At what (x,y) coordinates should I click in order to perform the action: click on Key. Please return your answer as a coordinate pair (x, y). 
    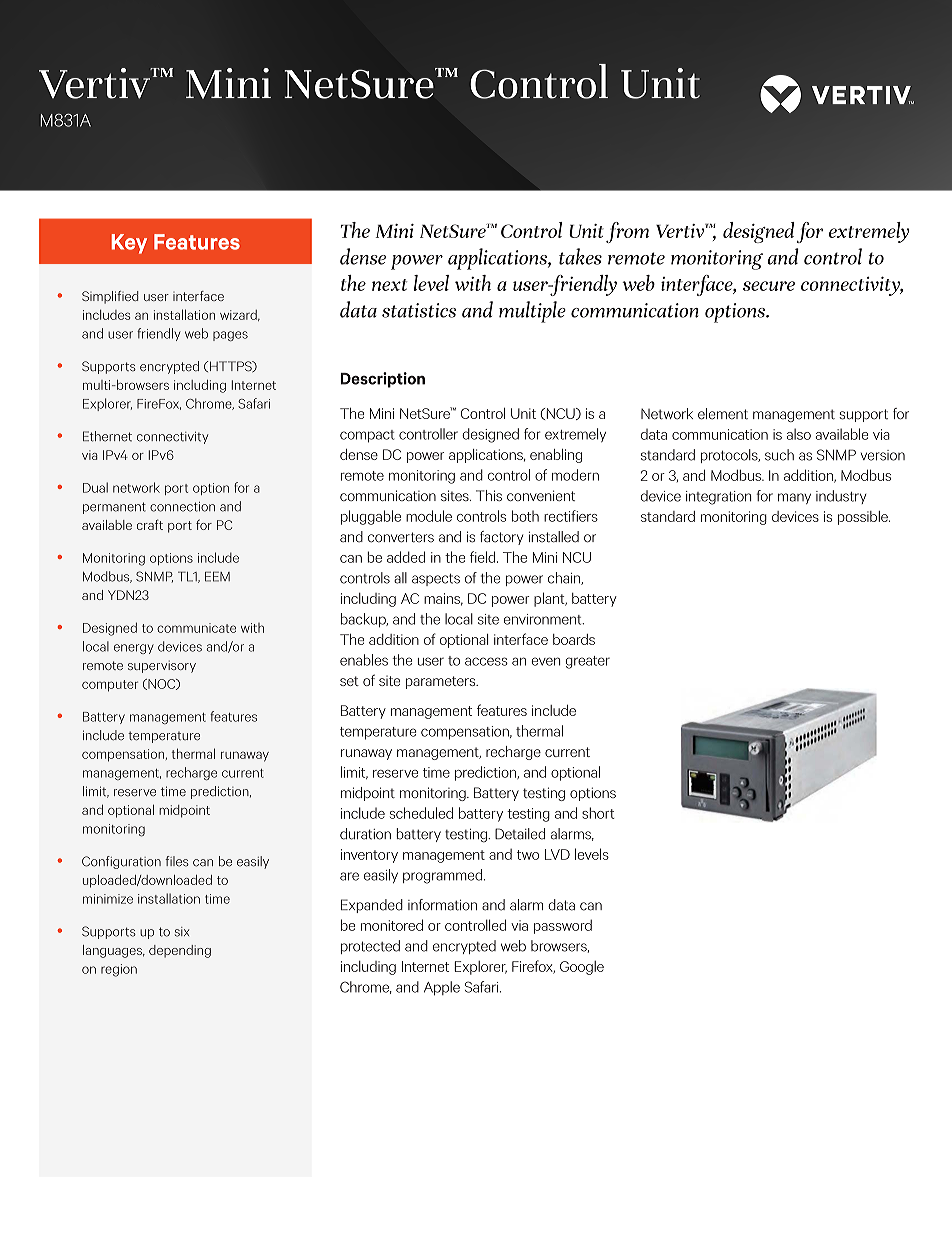
    Looking at the image, I should click on (129, 244).
